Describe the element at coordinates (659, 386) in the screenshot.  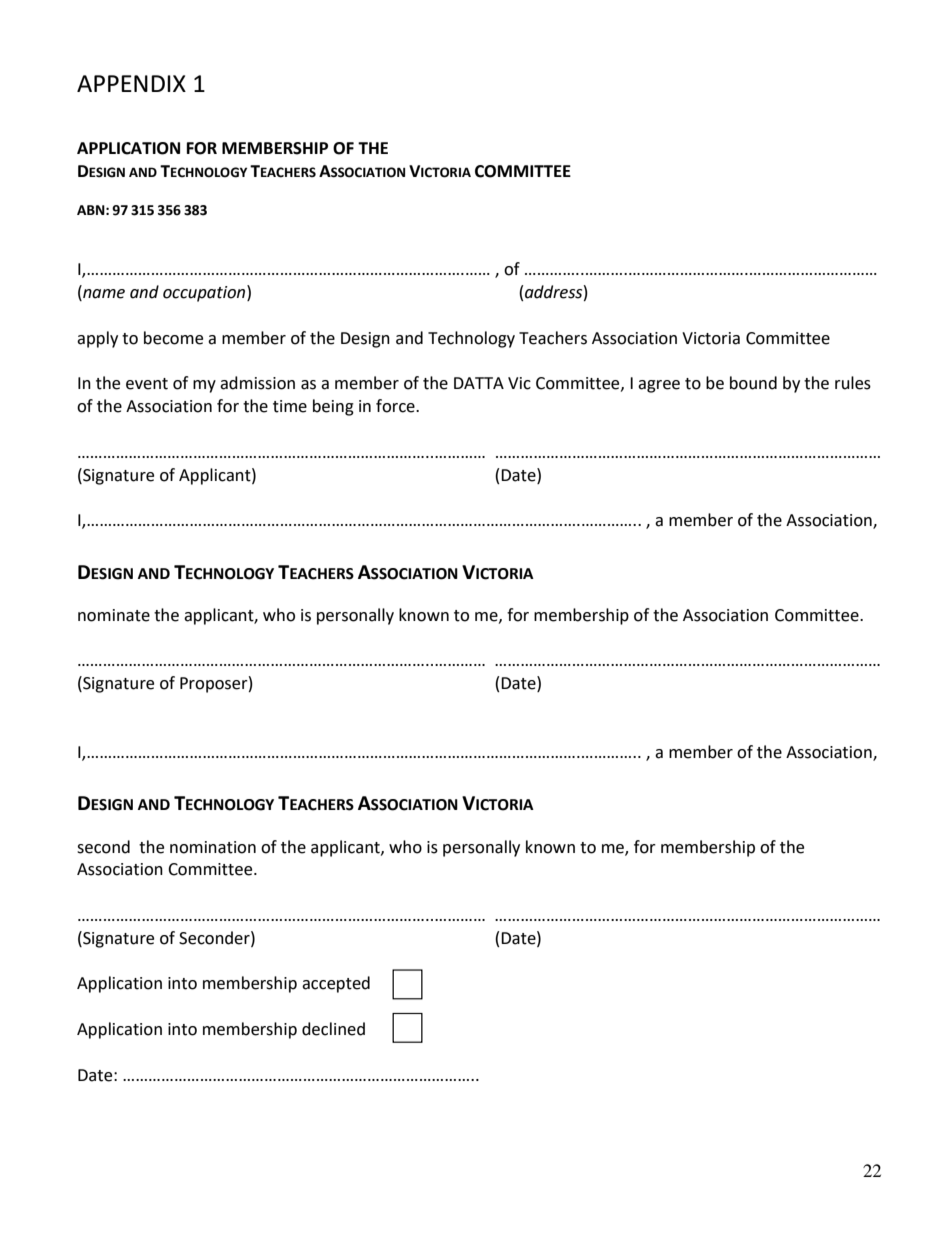
I see `agree` at that location.
